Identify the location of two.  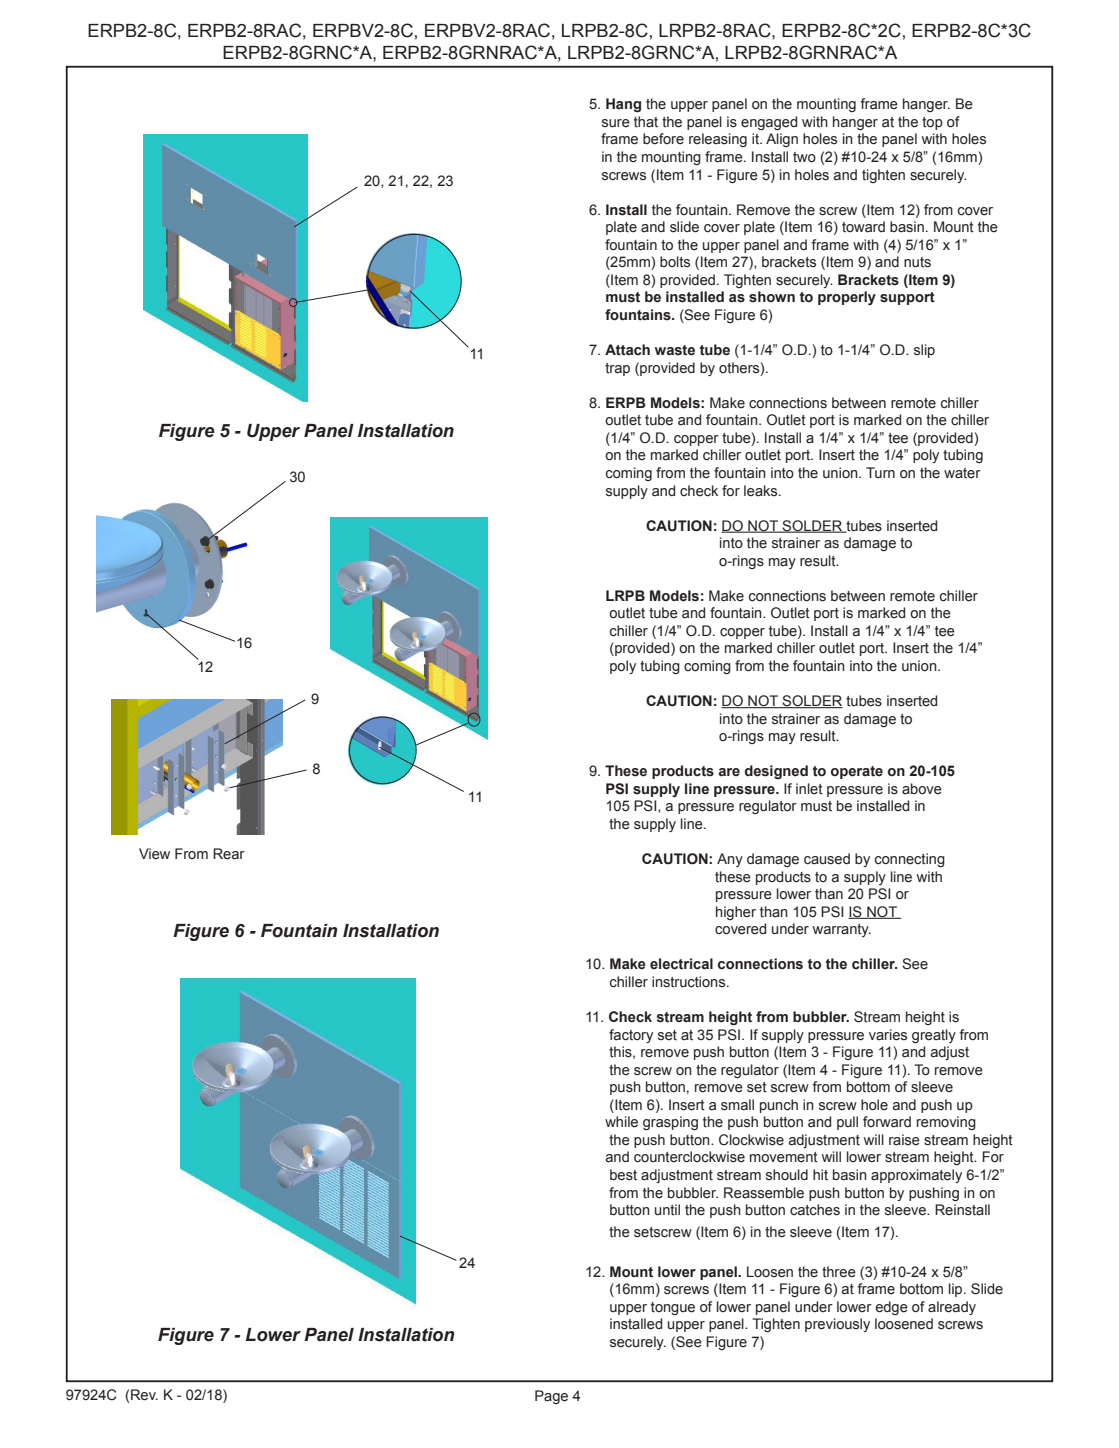
(804, 157).
